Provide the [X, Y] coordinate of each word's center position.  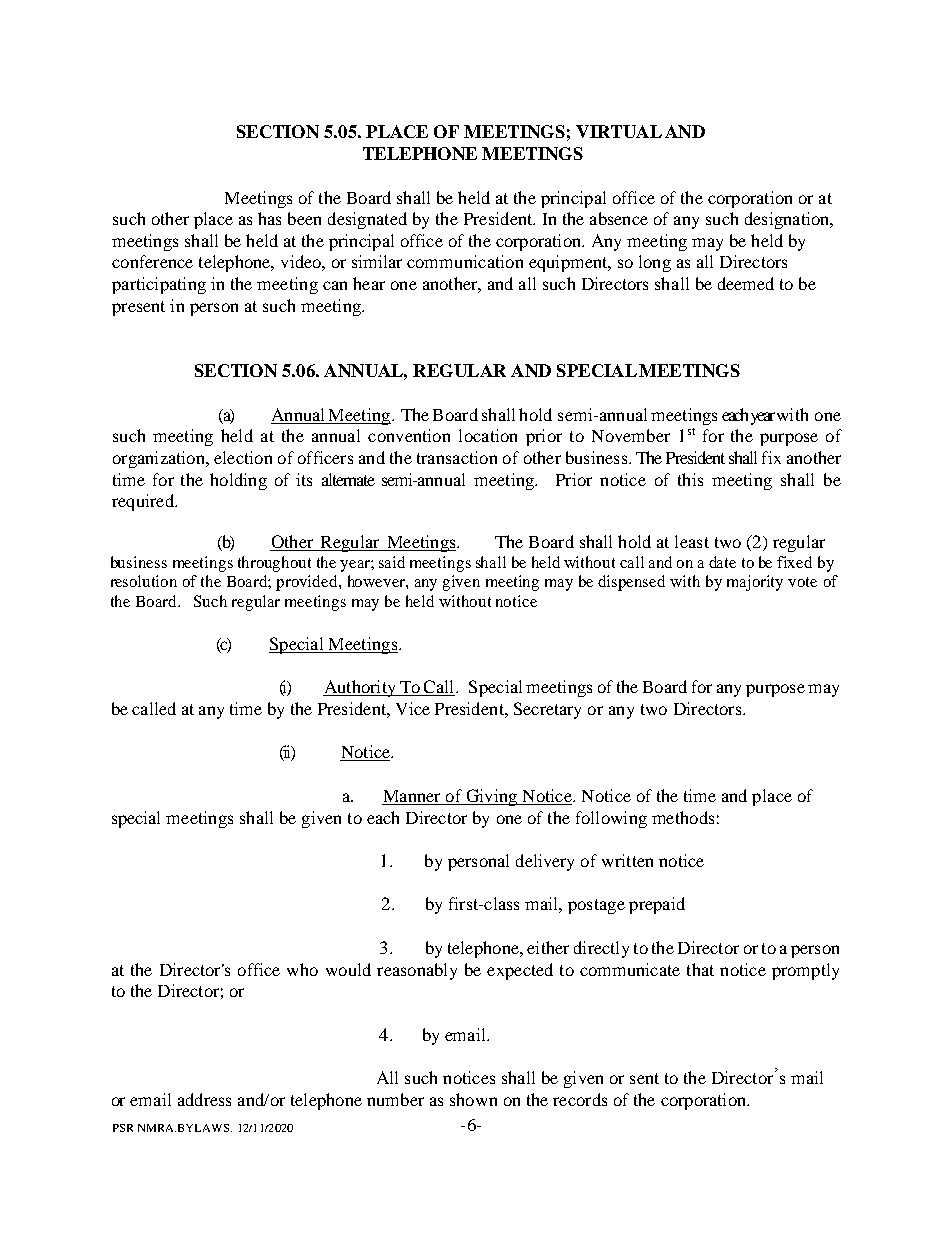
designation [788, 220]
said [392, 562]
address [204, 1099]
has [269, 218]
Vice [413, 708]
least [692, 541]
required [144, 502]
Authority [360, 688]
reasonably [417, 971]
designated [367, 220]
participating [159, 285]
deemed [746, 283]
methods [683, 817]
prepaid [657, 905]
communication [465, 261]
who [302, 969]
